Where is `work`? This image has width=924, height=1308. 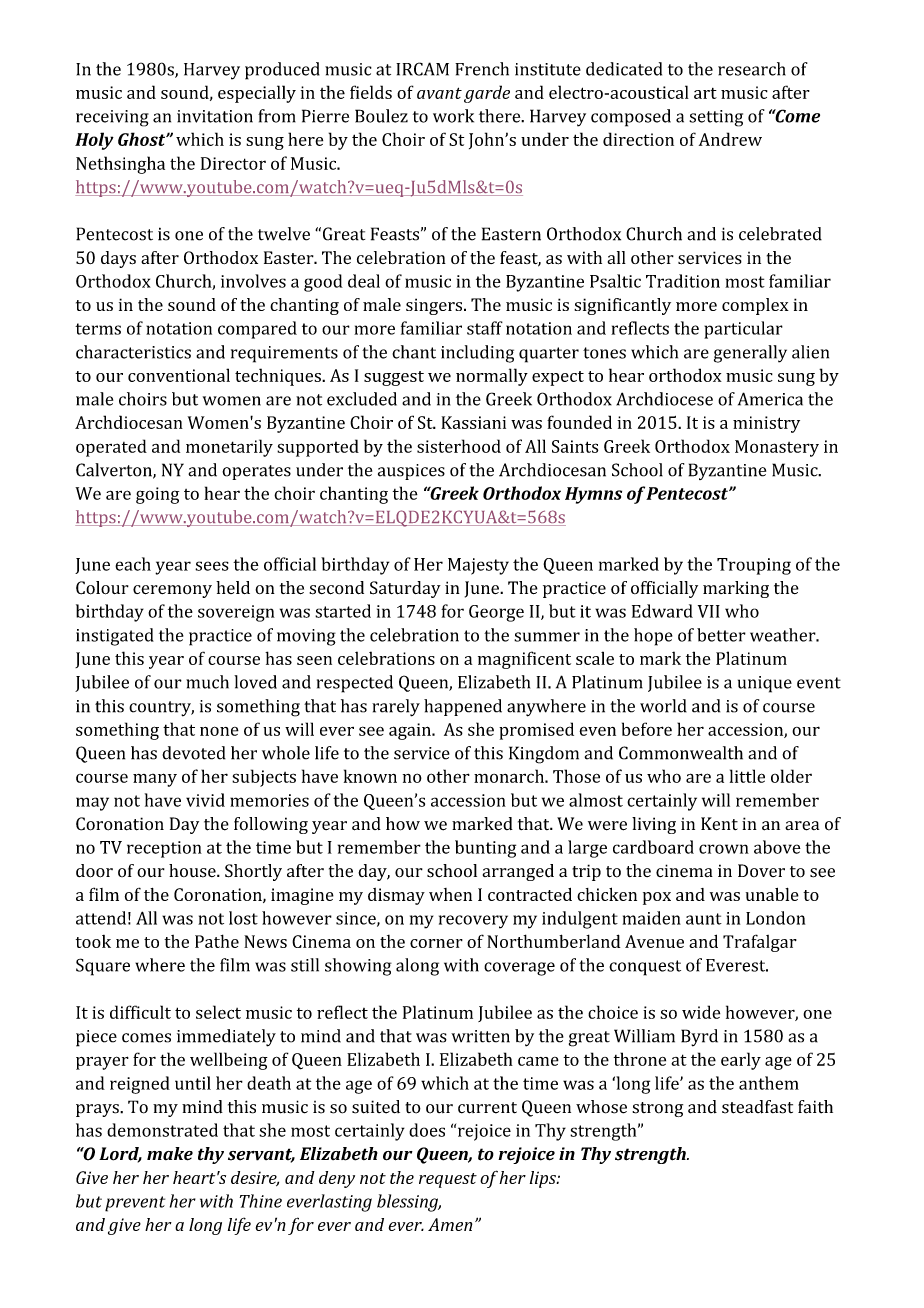 work is located at coordinates (453, 116).
